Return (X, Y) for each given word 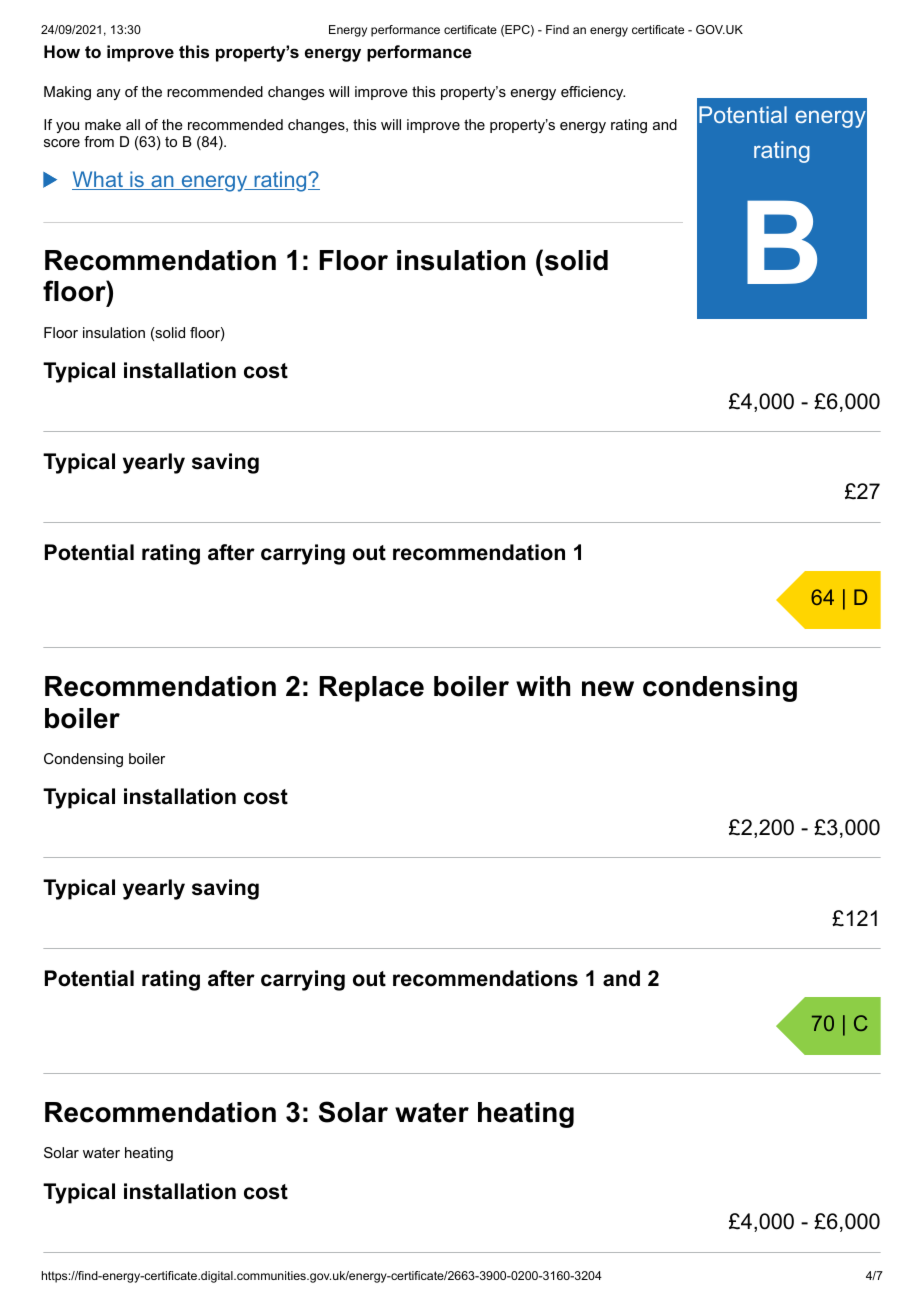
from (99, 141)
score (62, 143)
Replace (371, 689)
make (103, 124)
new (608, 689)
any (109, 94)
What (98, 180)
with (543, 686)
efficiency (593, 93)
